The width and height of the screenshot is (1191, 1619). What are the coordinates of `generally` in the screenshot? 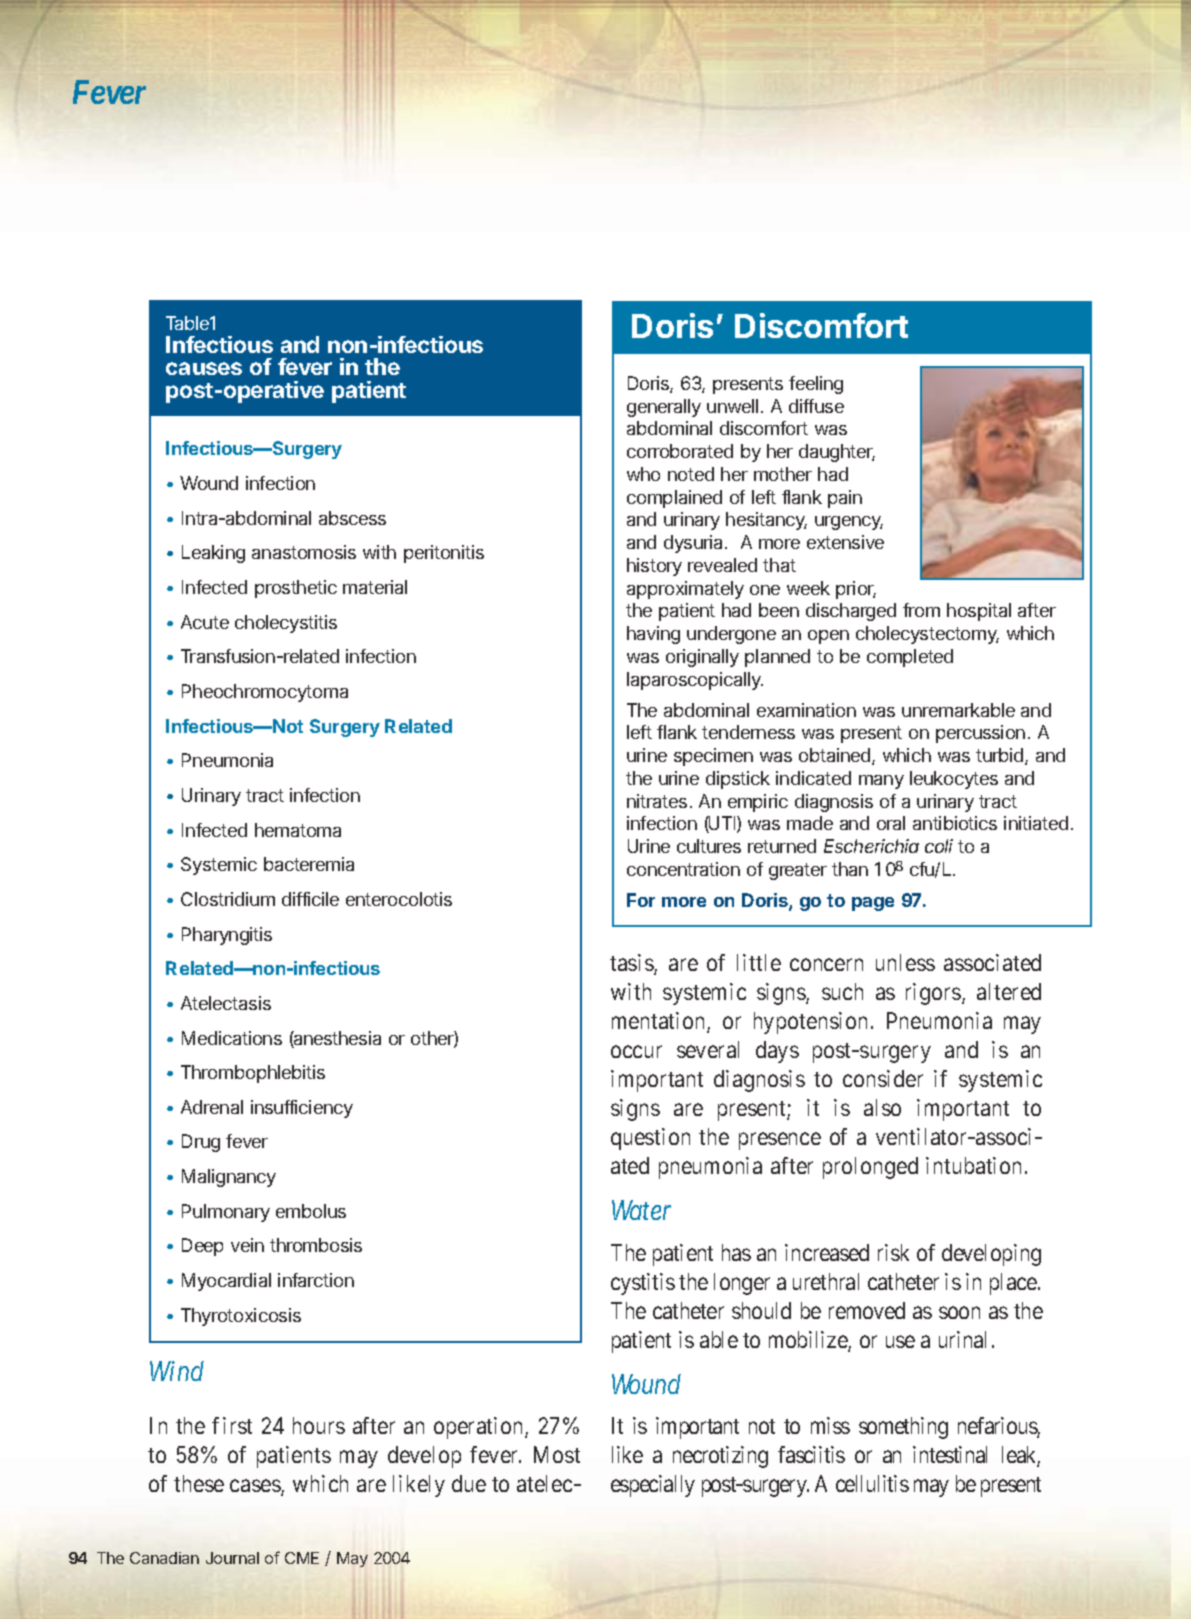 It's located at (664, 408).
